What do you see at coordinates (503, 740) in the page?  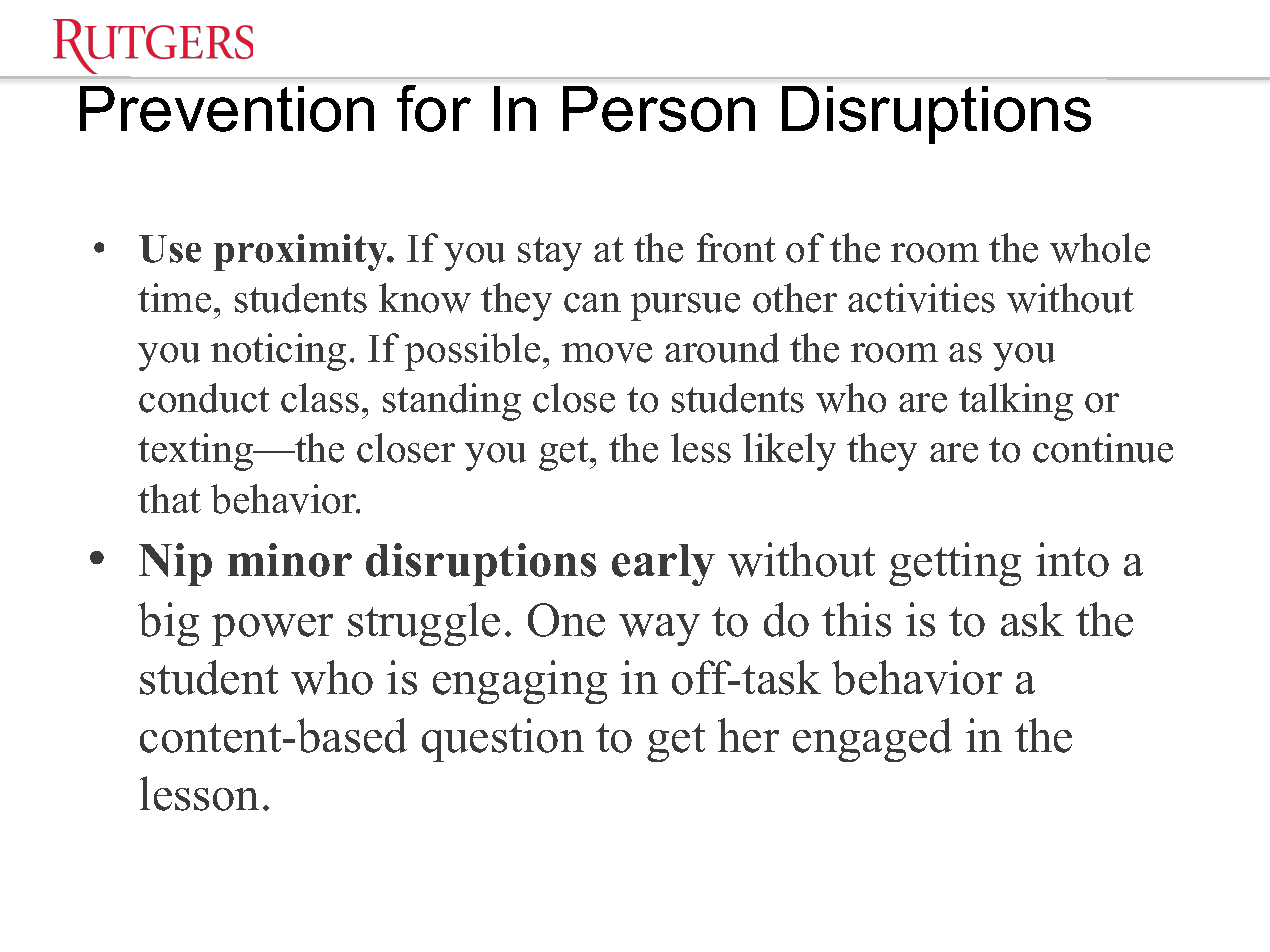 I see `question` at bounding box center [503, 740].
